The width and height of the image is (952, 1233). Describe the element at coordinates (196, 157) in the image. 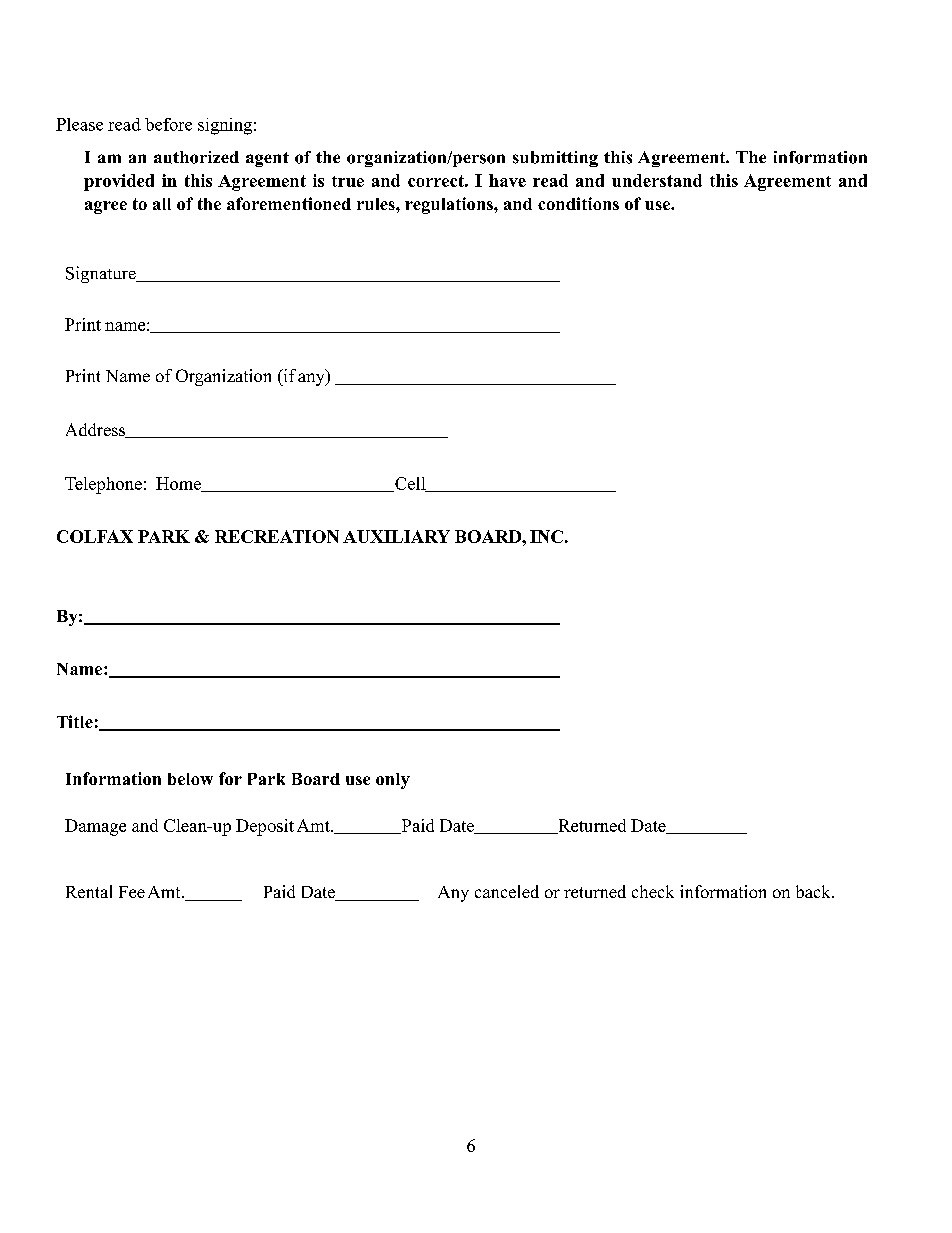

I see `authorized` at that location.
